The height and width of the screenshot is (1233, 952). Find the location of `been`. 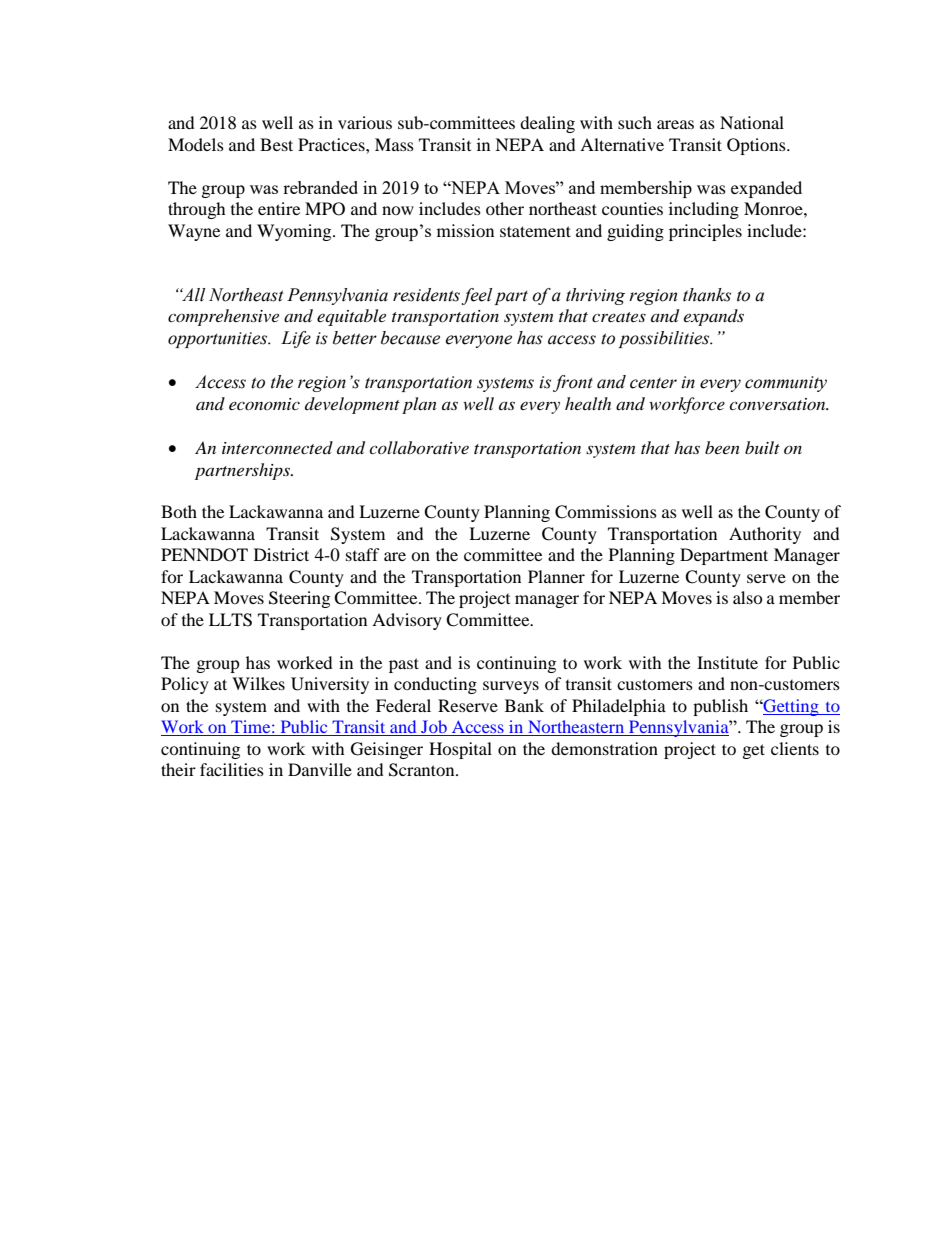

been is located at coordinates (722, 447).
